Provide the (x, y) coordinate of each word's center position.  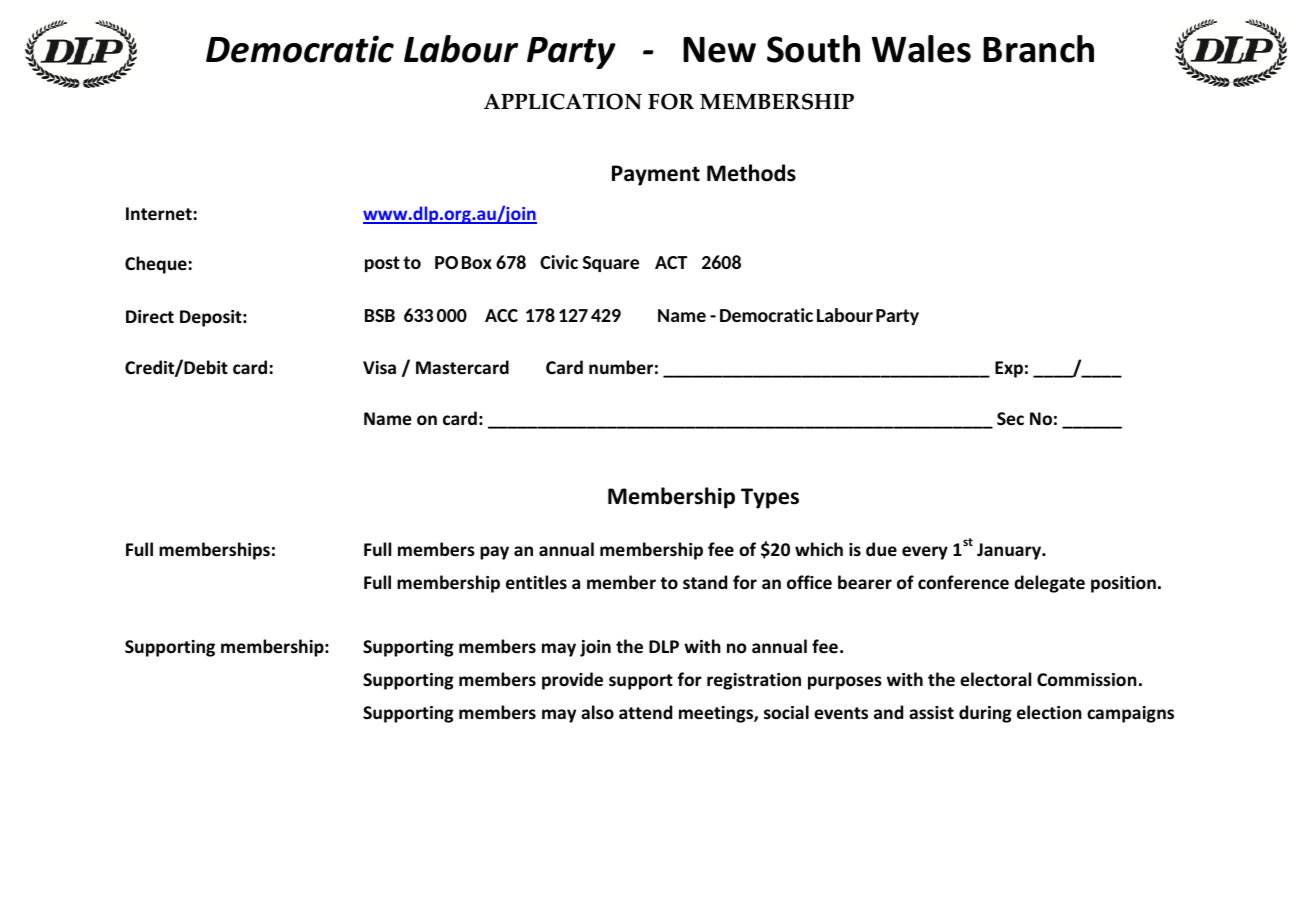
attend (645, 712)
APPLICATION (563, 101)
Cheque (156, 265)
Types (770, 498)
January (1010, 551)
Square (611, 264)
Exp (1009, 369)
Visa (379, 367)
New (719, 50)
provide (572, 681)
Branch (1038, 49)
